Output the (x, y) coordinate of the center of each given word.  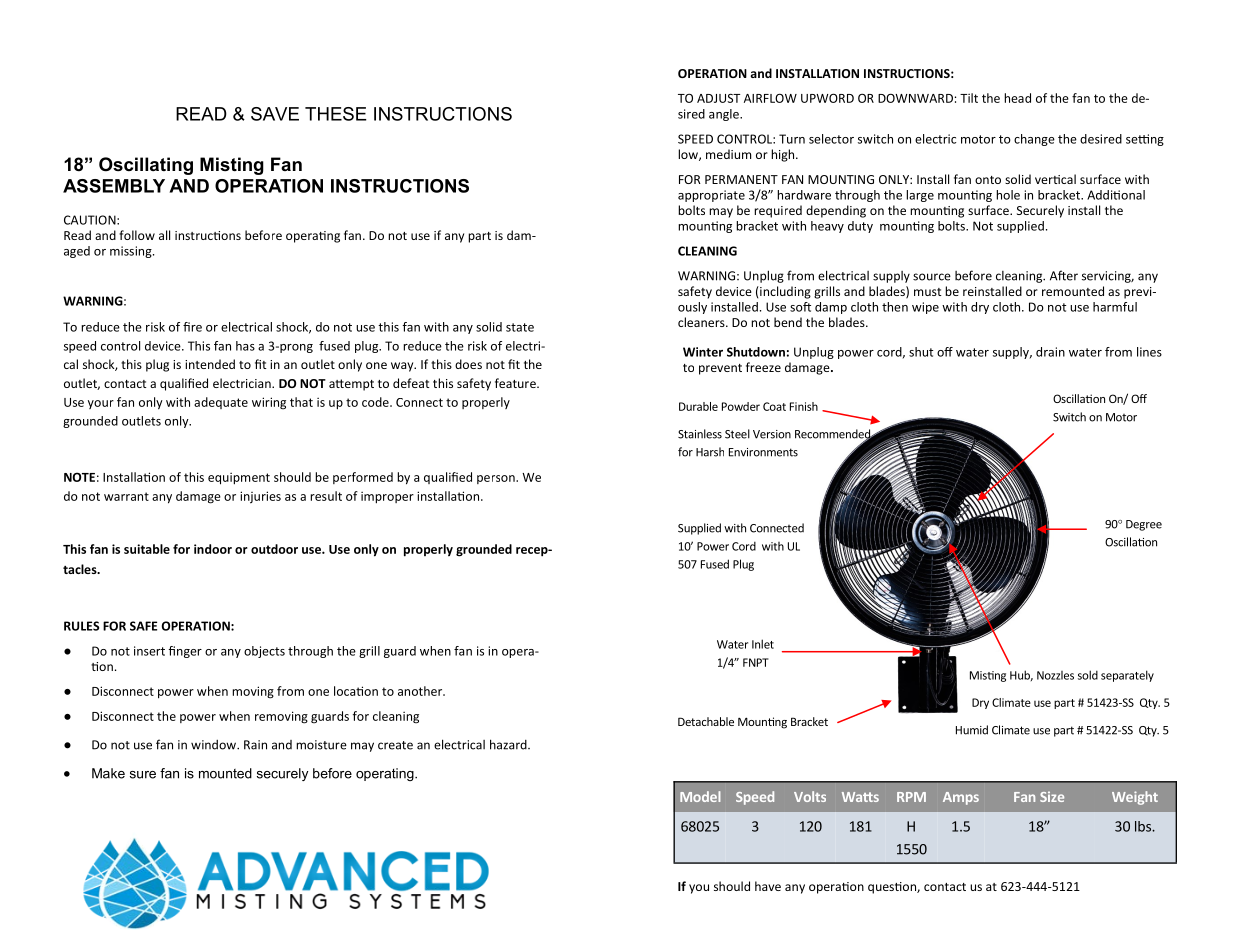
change (1034, 140)
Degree (1144, 525)
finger (185, 652)
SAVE (275, 114)
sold (1088, 675)
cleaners (702, 322)
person (497, 479)
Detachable (706, 721)
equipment (239, 478)
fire (192, 327)
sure (143, 775)
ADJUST (718, 98)
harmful (1115, 307)
